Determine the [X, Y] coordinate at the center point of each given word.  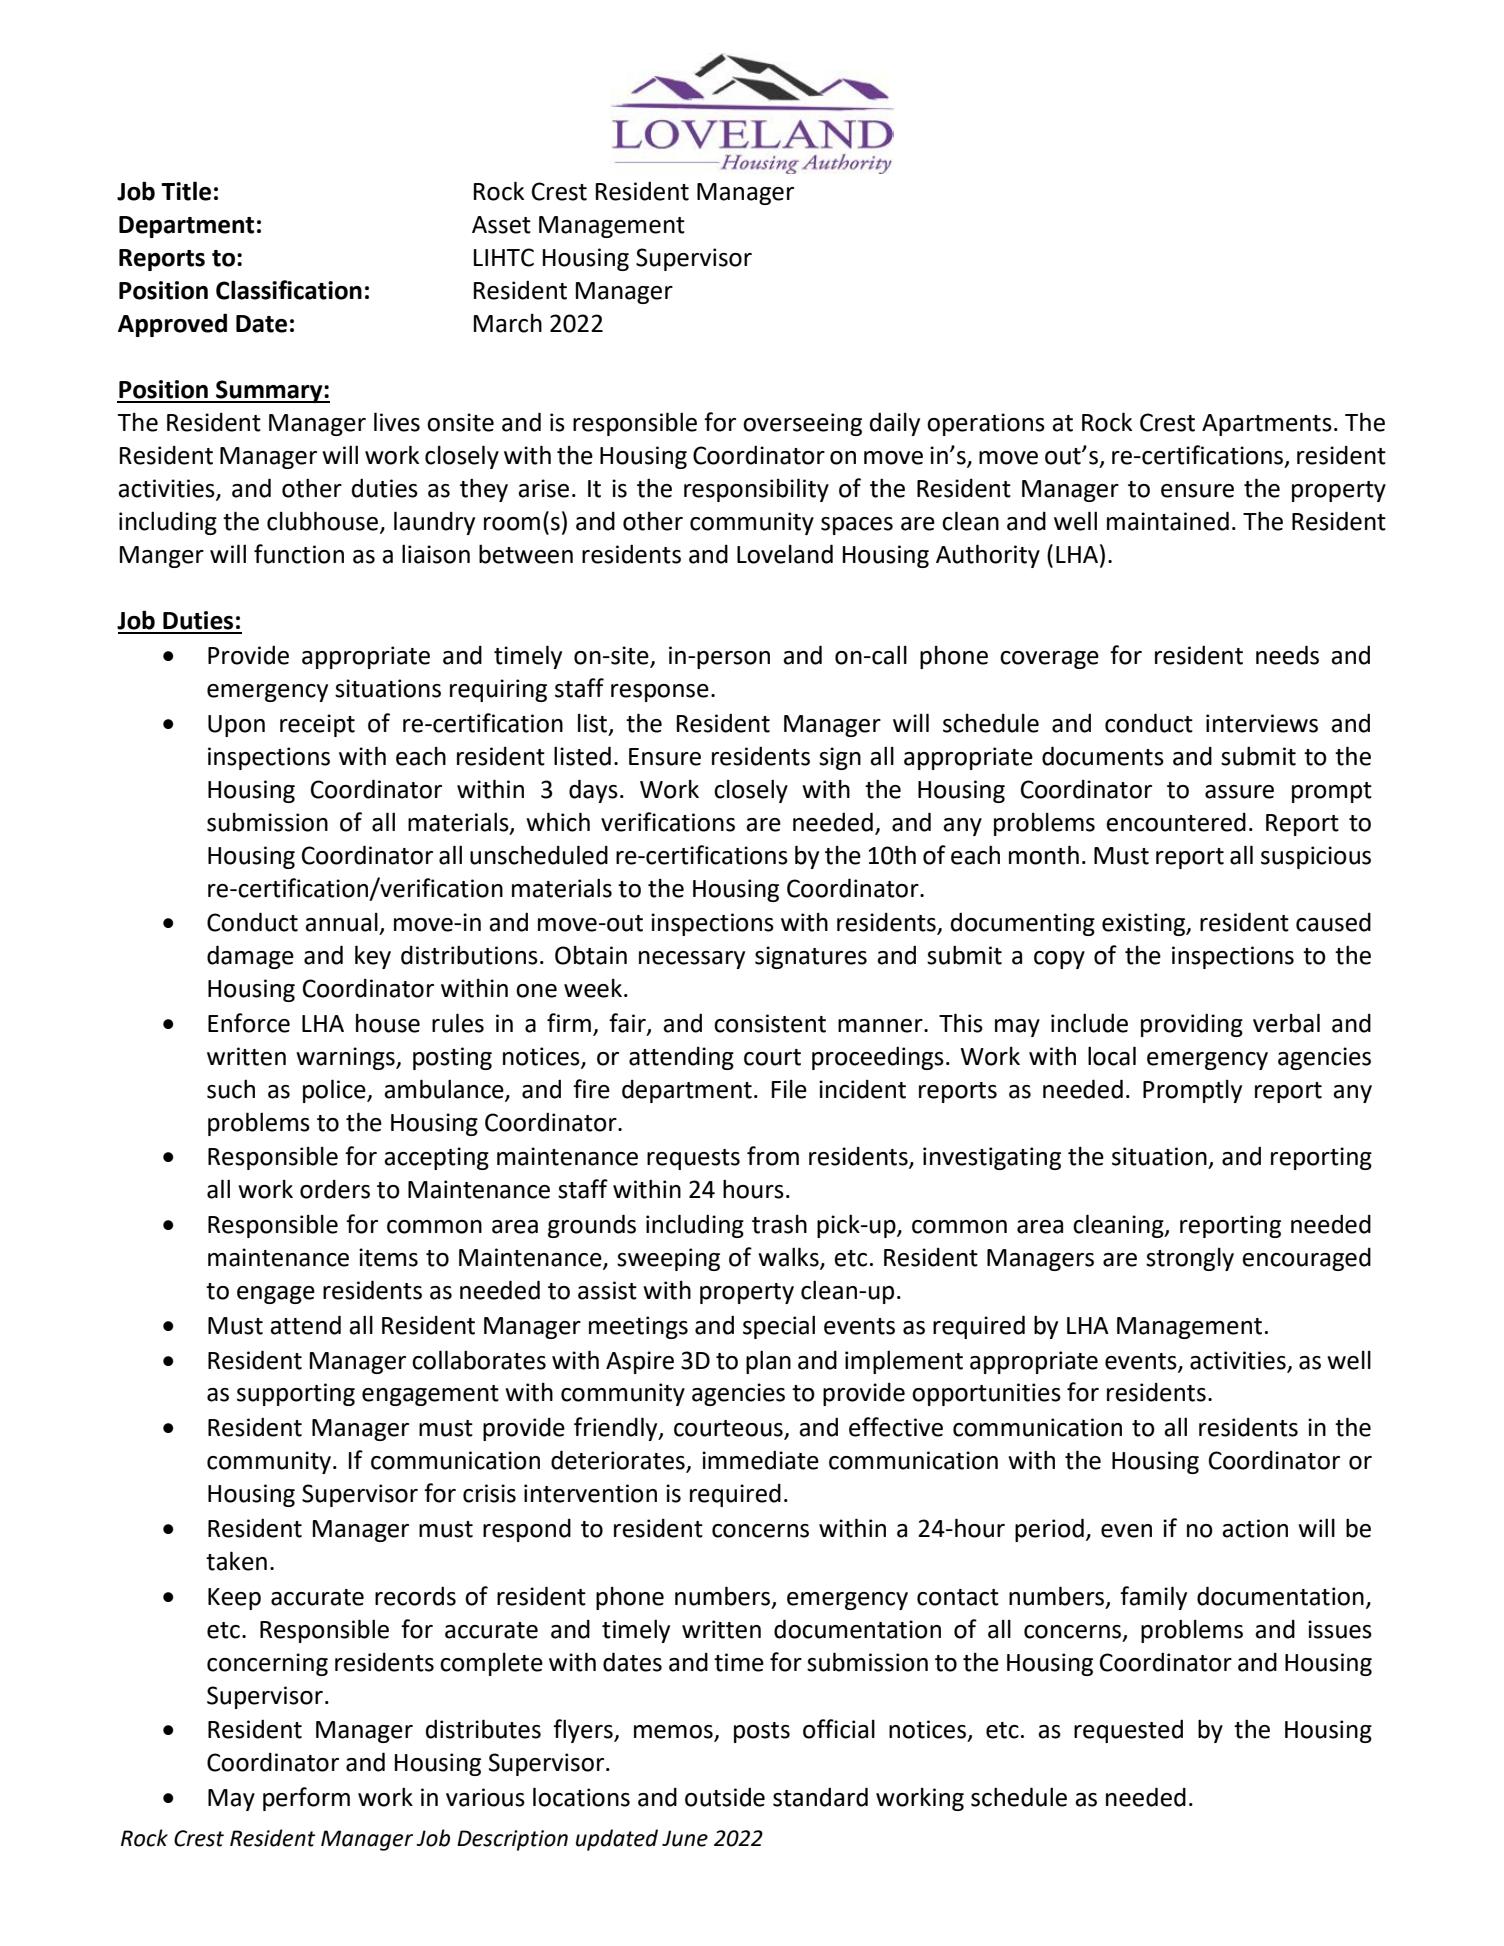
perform [306, 1799]
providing [1192, 1025]
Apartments [1267, 425]
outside [725, 1797]
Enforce [249, 1023]
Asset [501, 225]
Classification [289, 290]
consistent [770, 1023]
